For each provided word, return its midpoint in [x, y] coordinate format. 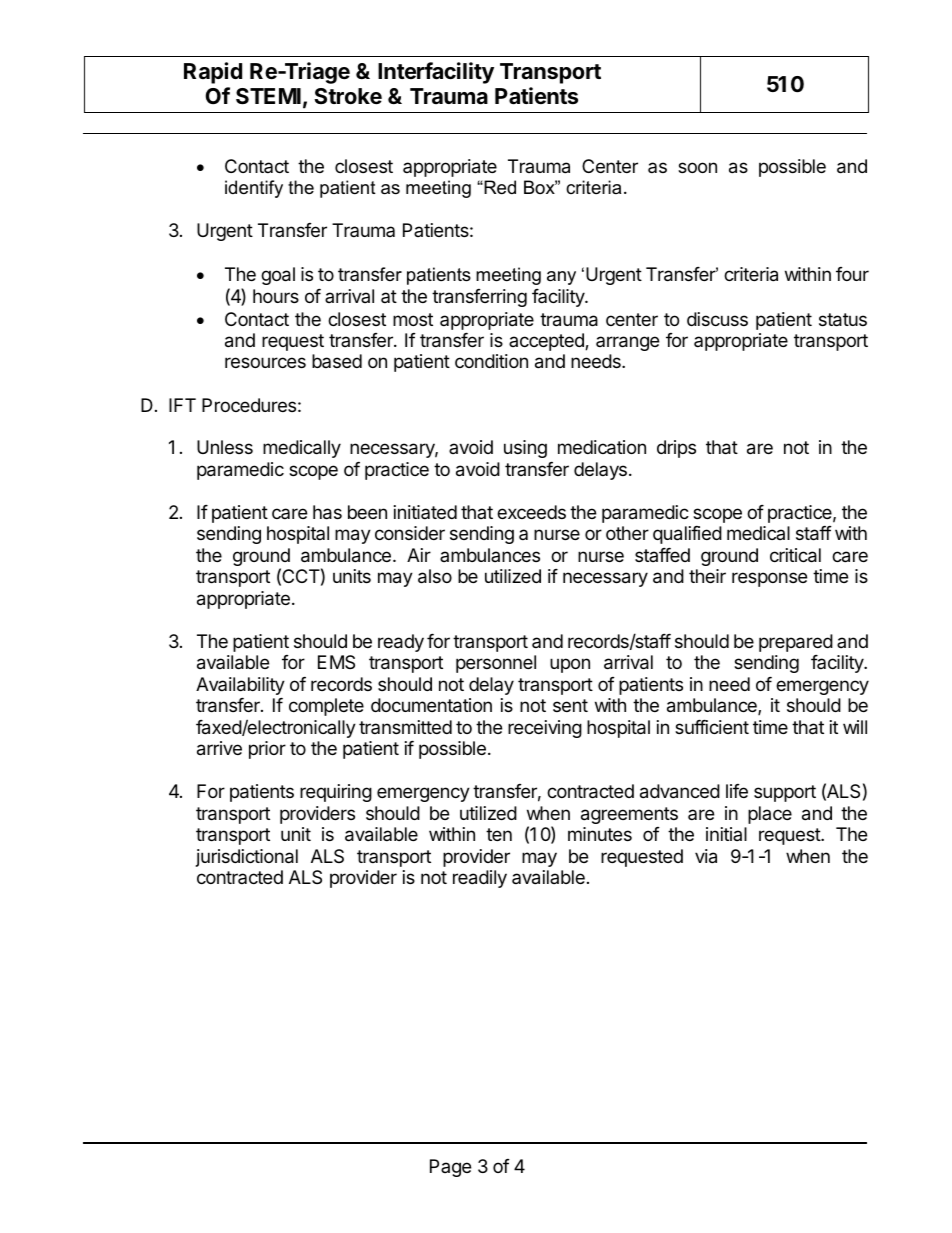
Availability [240, 686]
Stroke [348, 96]
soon [697, 167]
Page [450, 1168]
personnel [496, 664]
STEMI [268, 96]
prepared [796, 643]
